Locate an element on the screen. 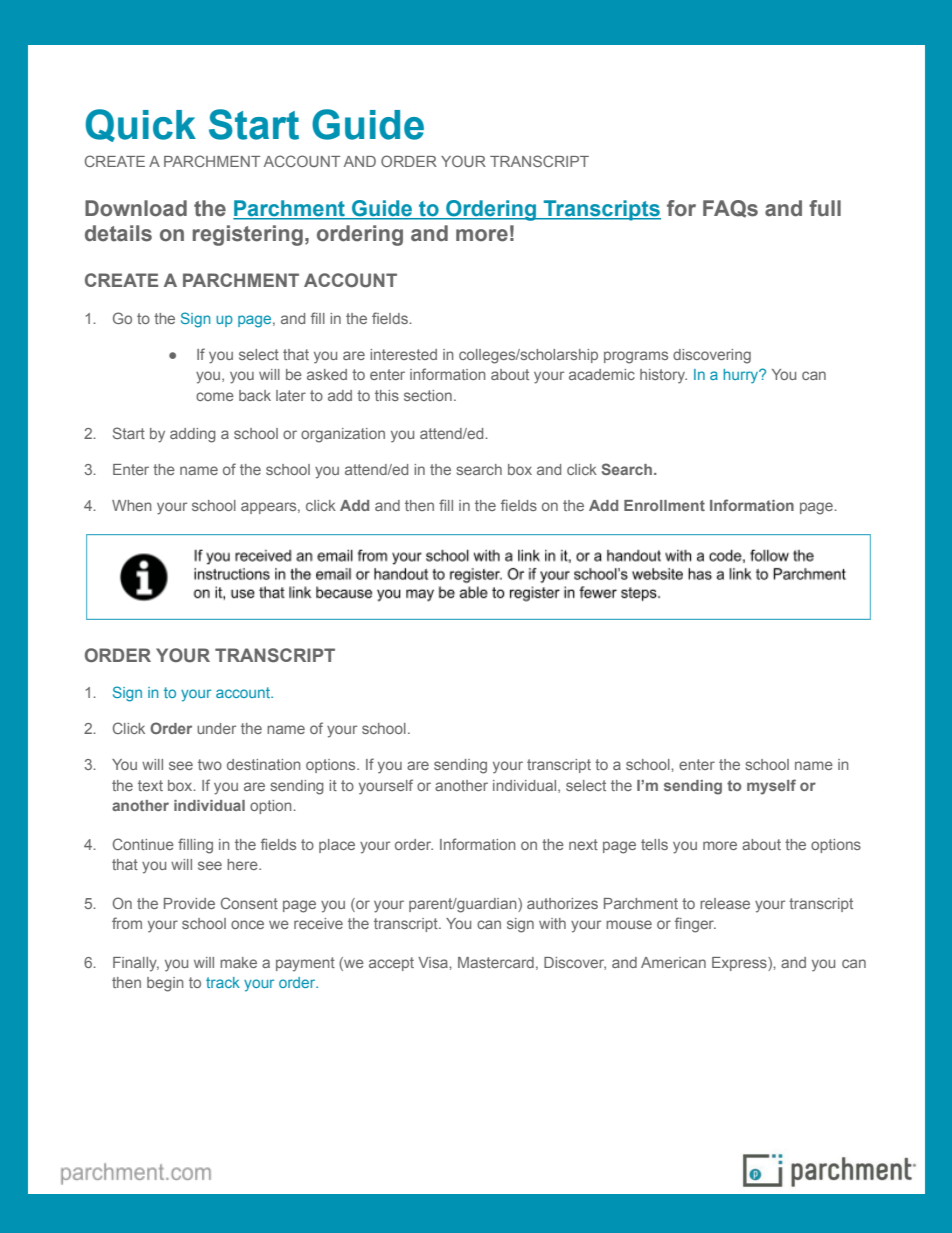 The width and height of the screenshot is (952, 1233). hurry is located at coordinates (742, 376).
